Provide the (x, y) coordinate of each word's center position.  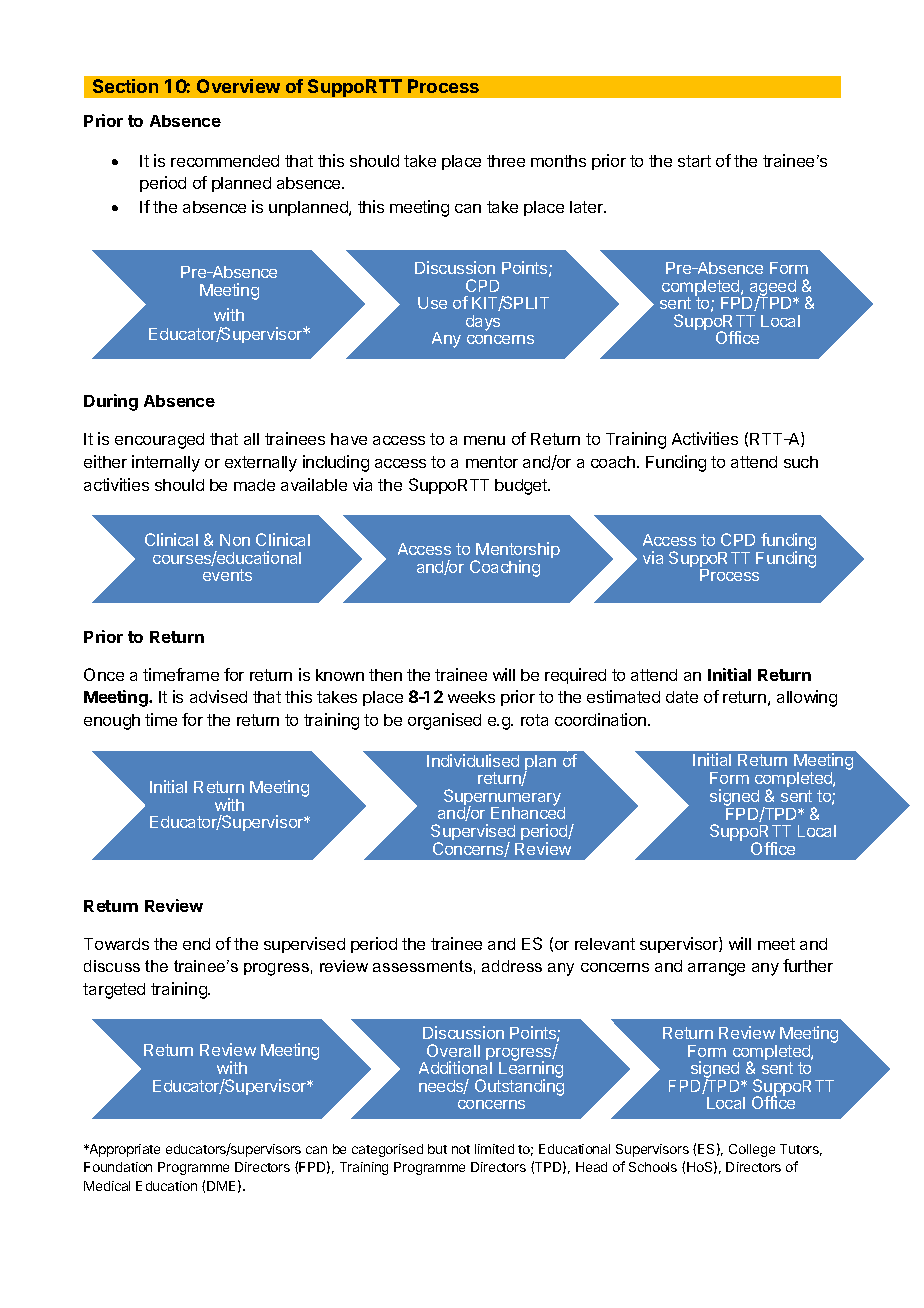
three (506, 161)
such (801, 462)
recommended (225, 161)
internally (166, 463)
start (694, 161)
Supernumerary (502, 798)
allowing (807, 698)
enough (112, 722)
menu (484, 440)
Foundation (118, 1167)
